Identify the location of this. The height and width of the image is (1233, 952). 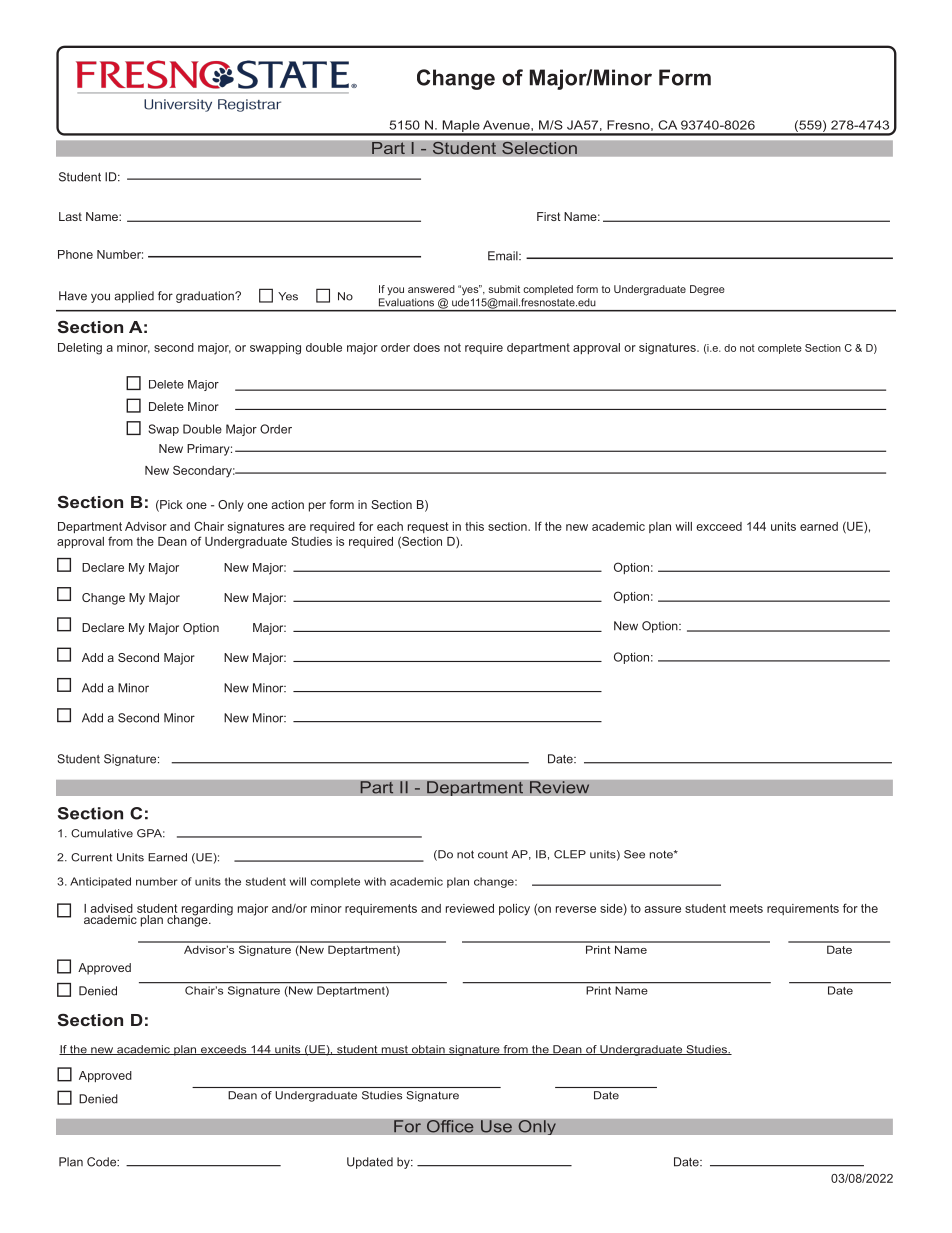
(474, 526).
